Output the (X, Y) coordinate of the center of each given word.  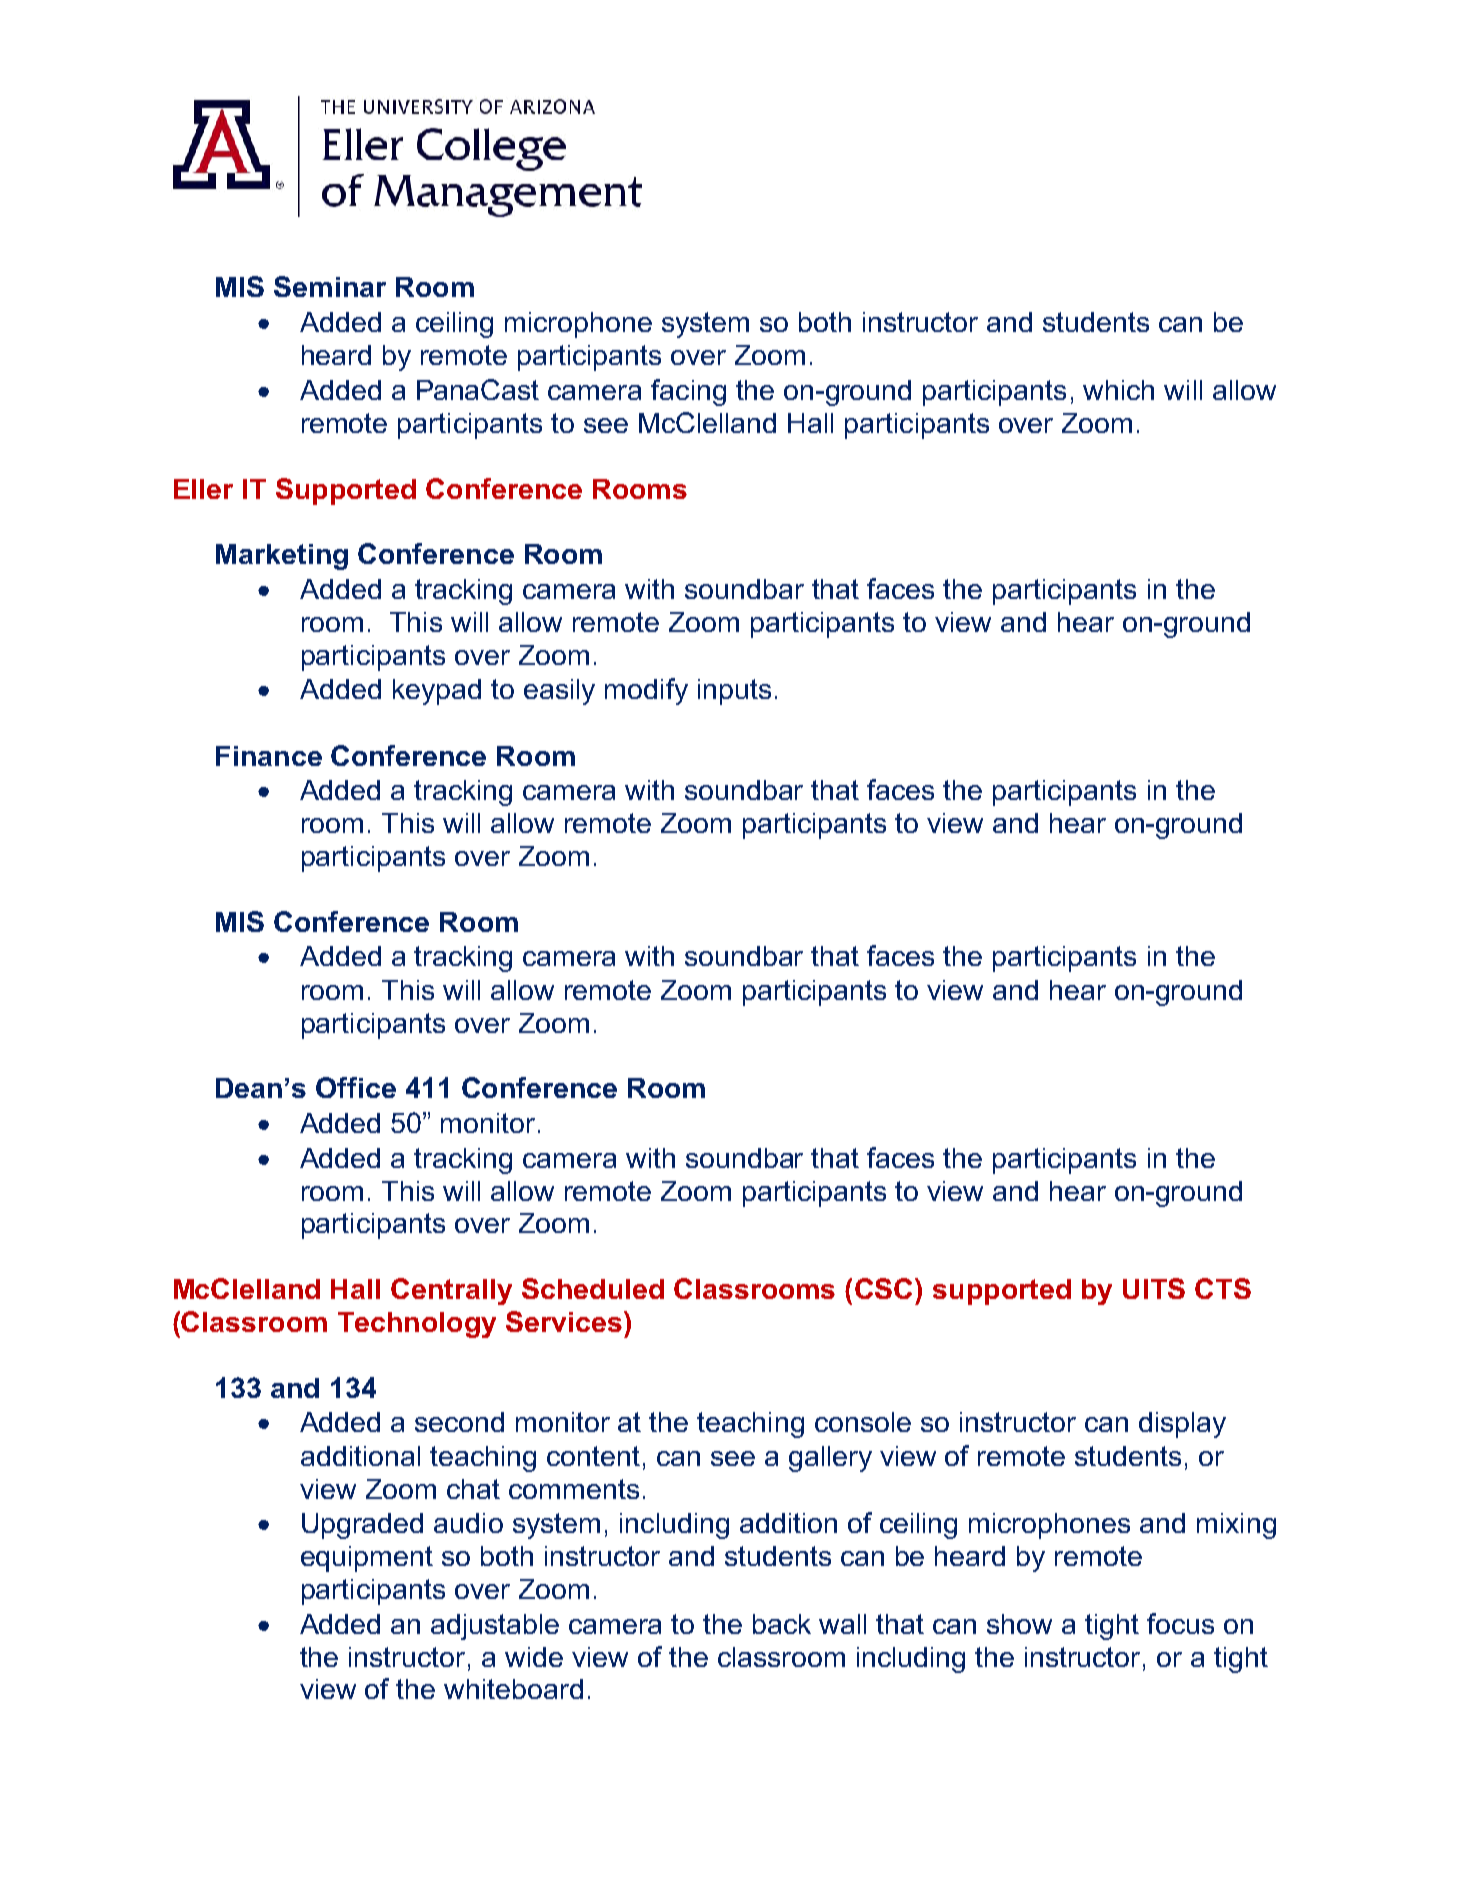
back (782, 1624)
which (1118, 390)
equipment (367, 1559)
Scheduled (593, 1288)
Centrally (451, 1291)
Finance (269, 756)
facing (688, 392)
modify (646, 691)
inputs (734, 692)
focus (1180, 1623)
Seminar (330, 286)
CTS (1223, 1288)
